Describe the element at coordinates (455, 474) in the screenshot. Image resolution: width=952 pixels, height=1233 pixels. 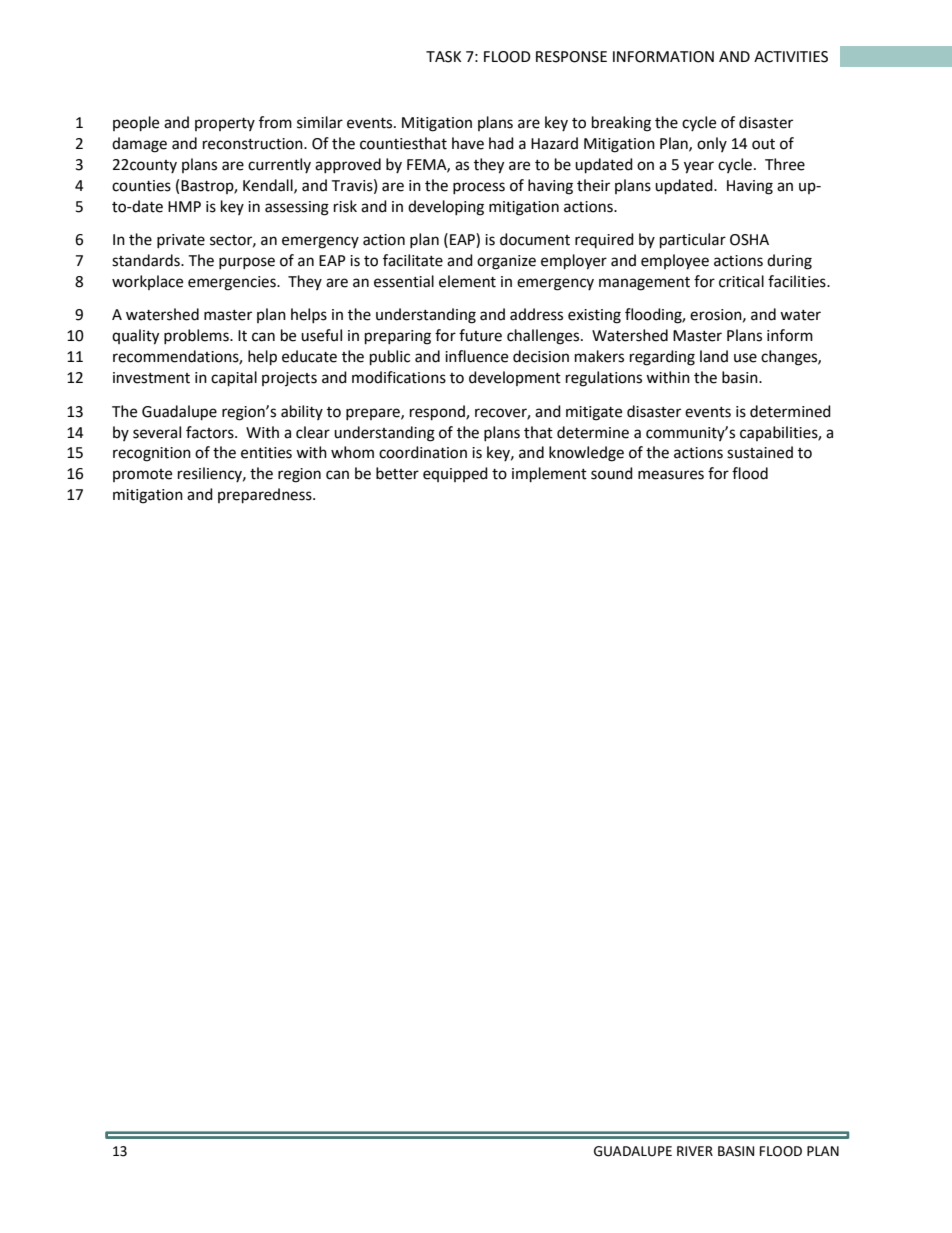
I see `equipped` at that location.
